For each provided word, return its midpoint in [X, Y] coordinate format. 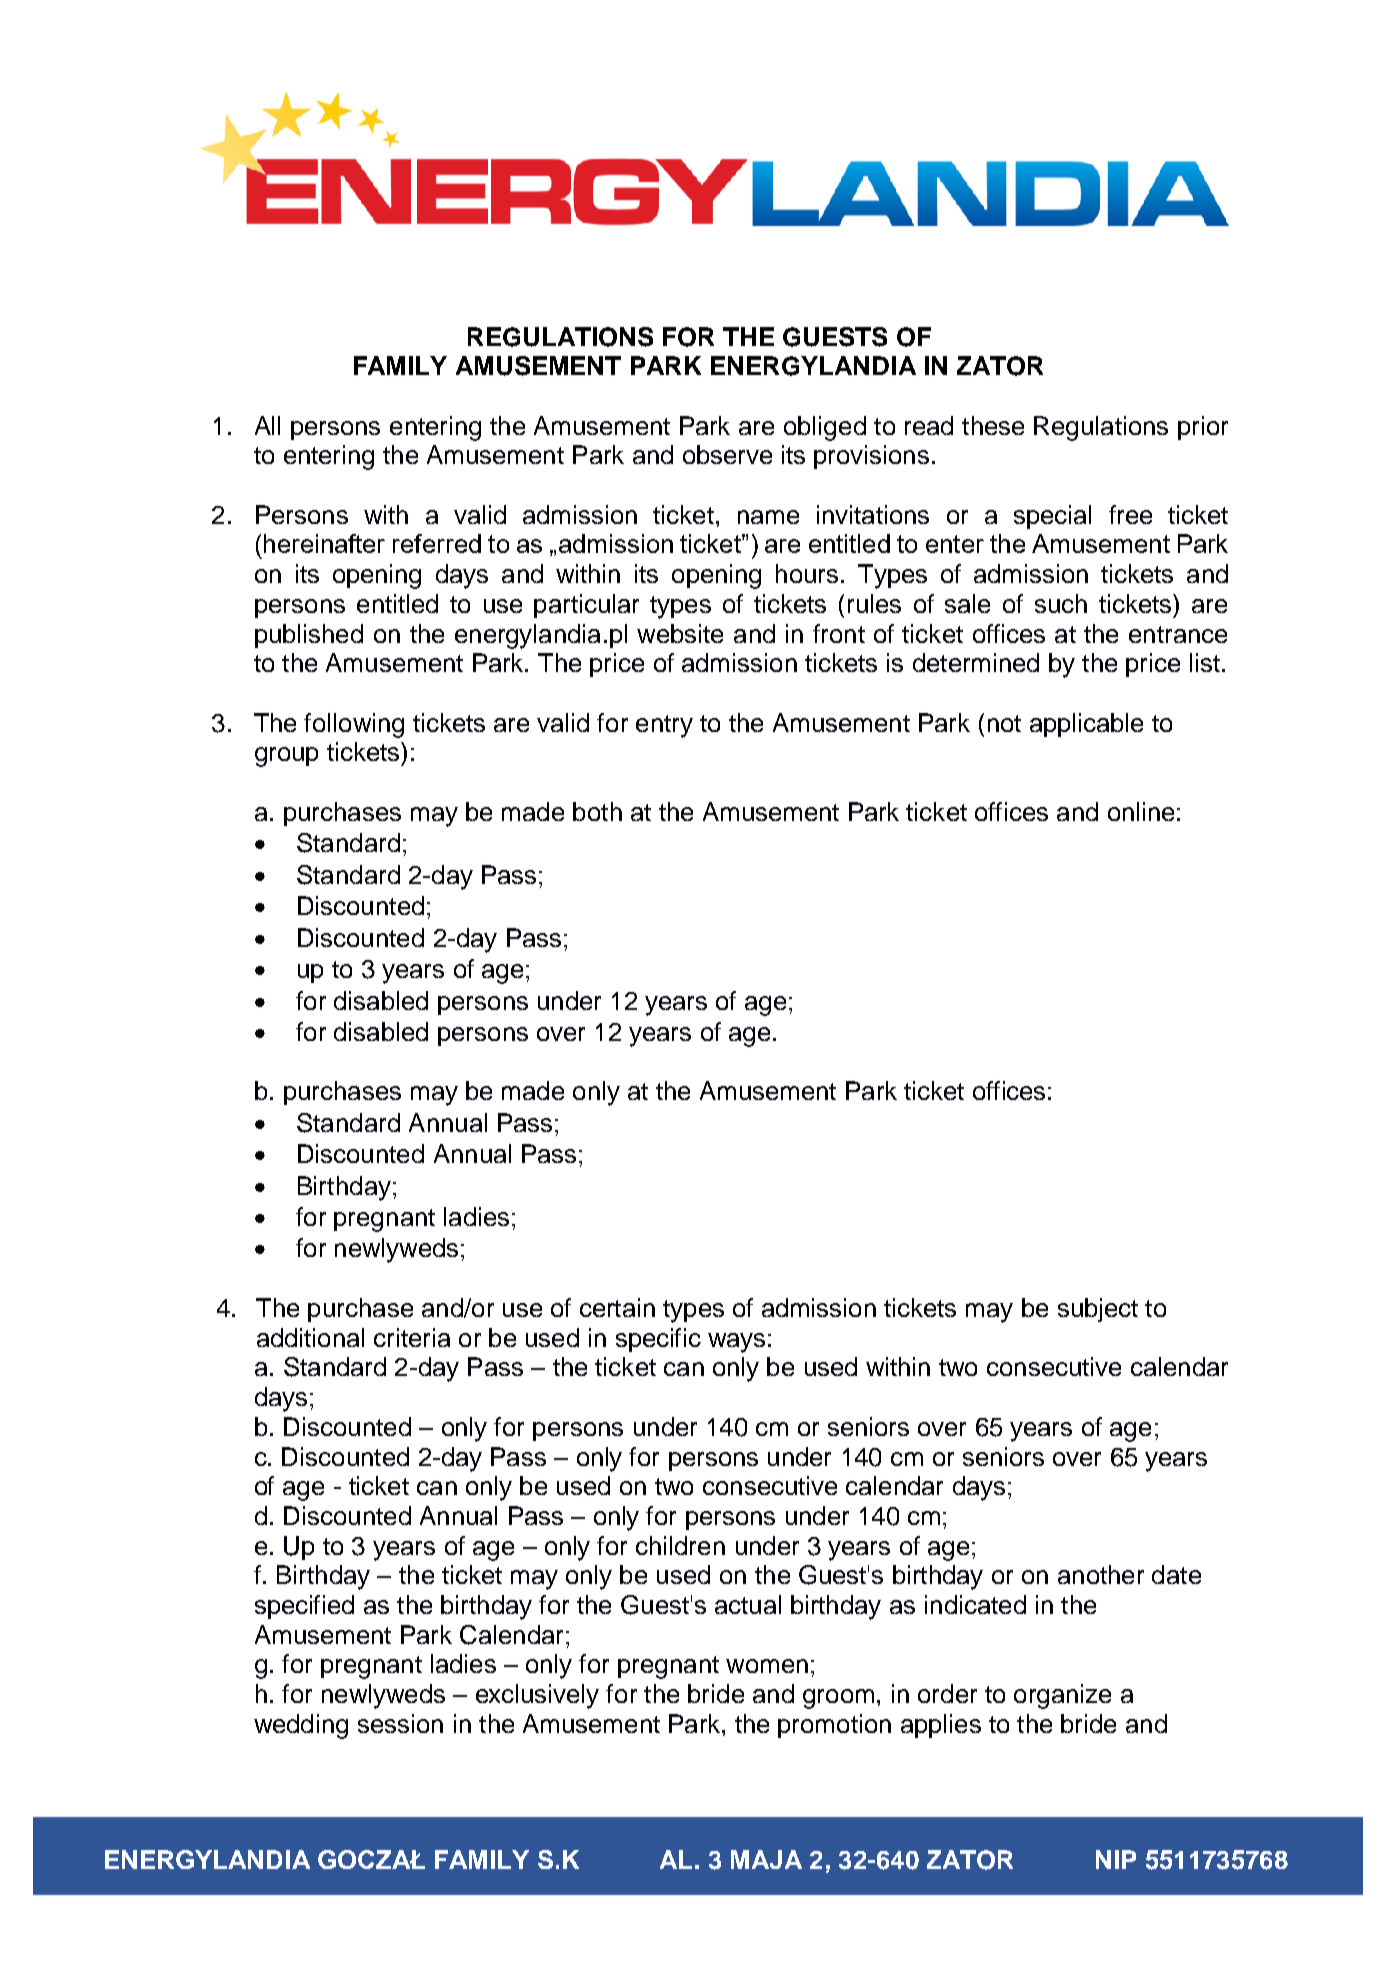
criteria [412, 1337]
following [354, 725]
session [400, 1723]
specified [304, 1607]
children [680, 1545]
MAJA [766, 1859]
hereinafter [324, 543]
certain [617, 1307]
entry [664, 726]
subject [1098, 1310]
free [1130, 514]
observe [727, 454]
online [1141, 811]
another [1101, 1574]
